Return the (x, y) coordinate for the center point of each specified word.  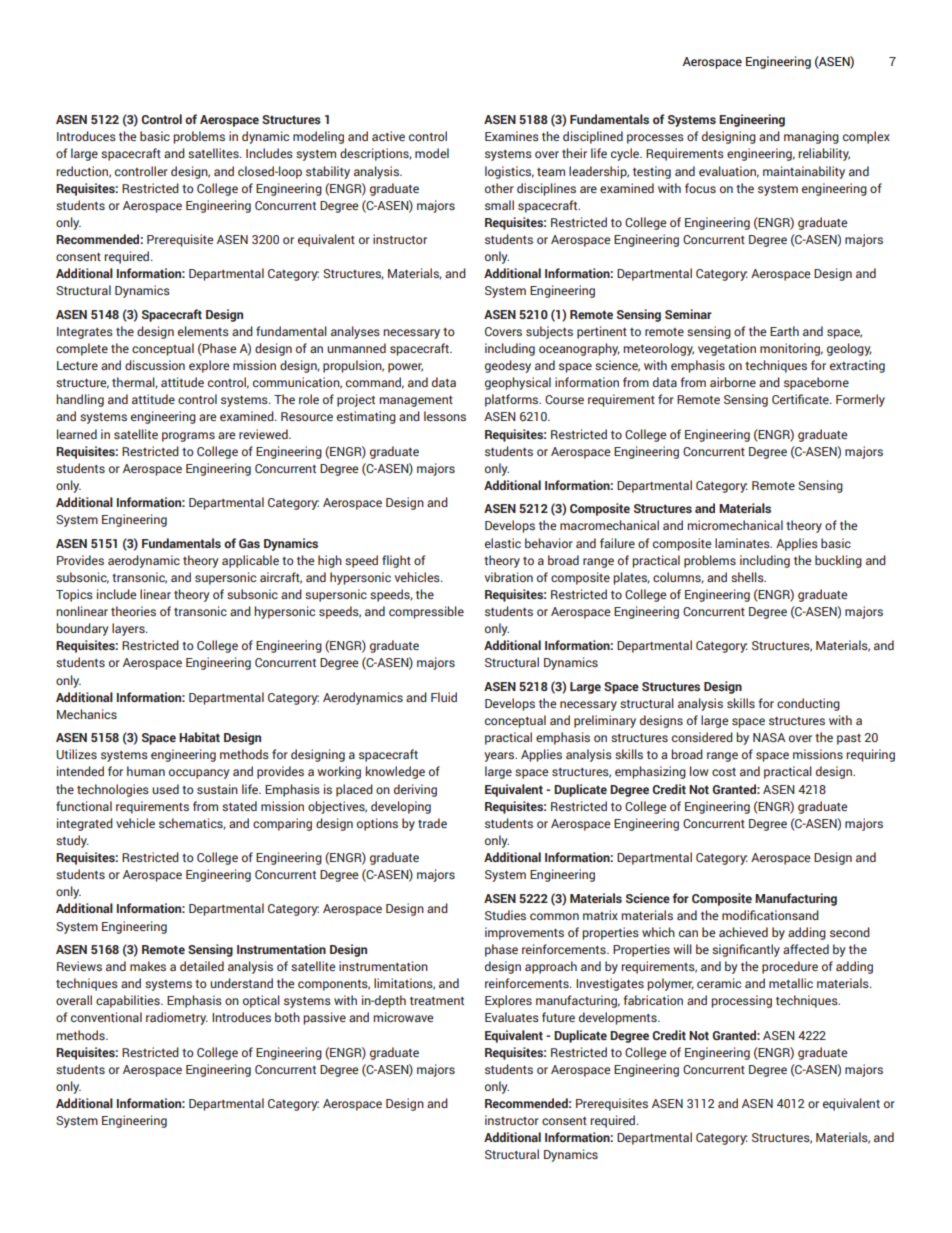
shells (748, 577)
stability (328, 172)
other (499, 188)
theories (133, 611)
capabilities (129, 1001)
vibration (509, 577)
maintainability (804, 172)
